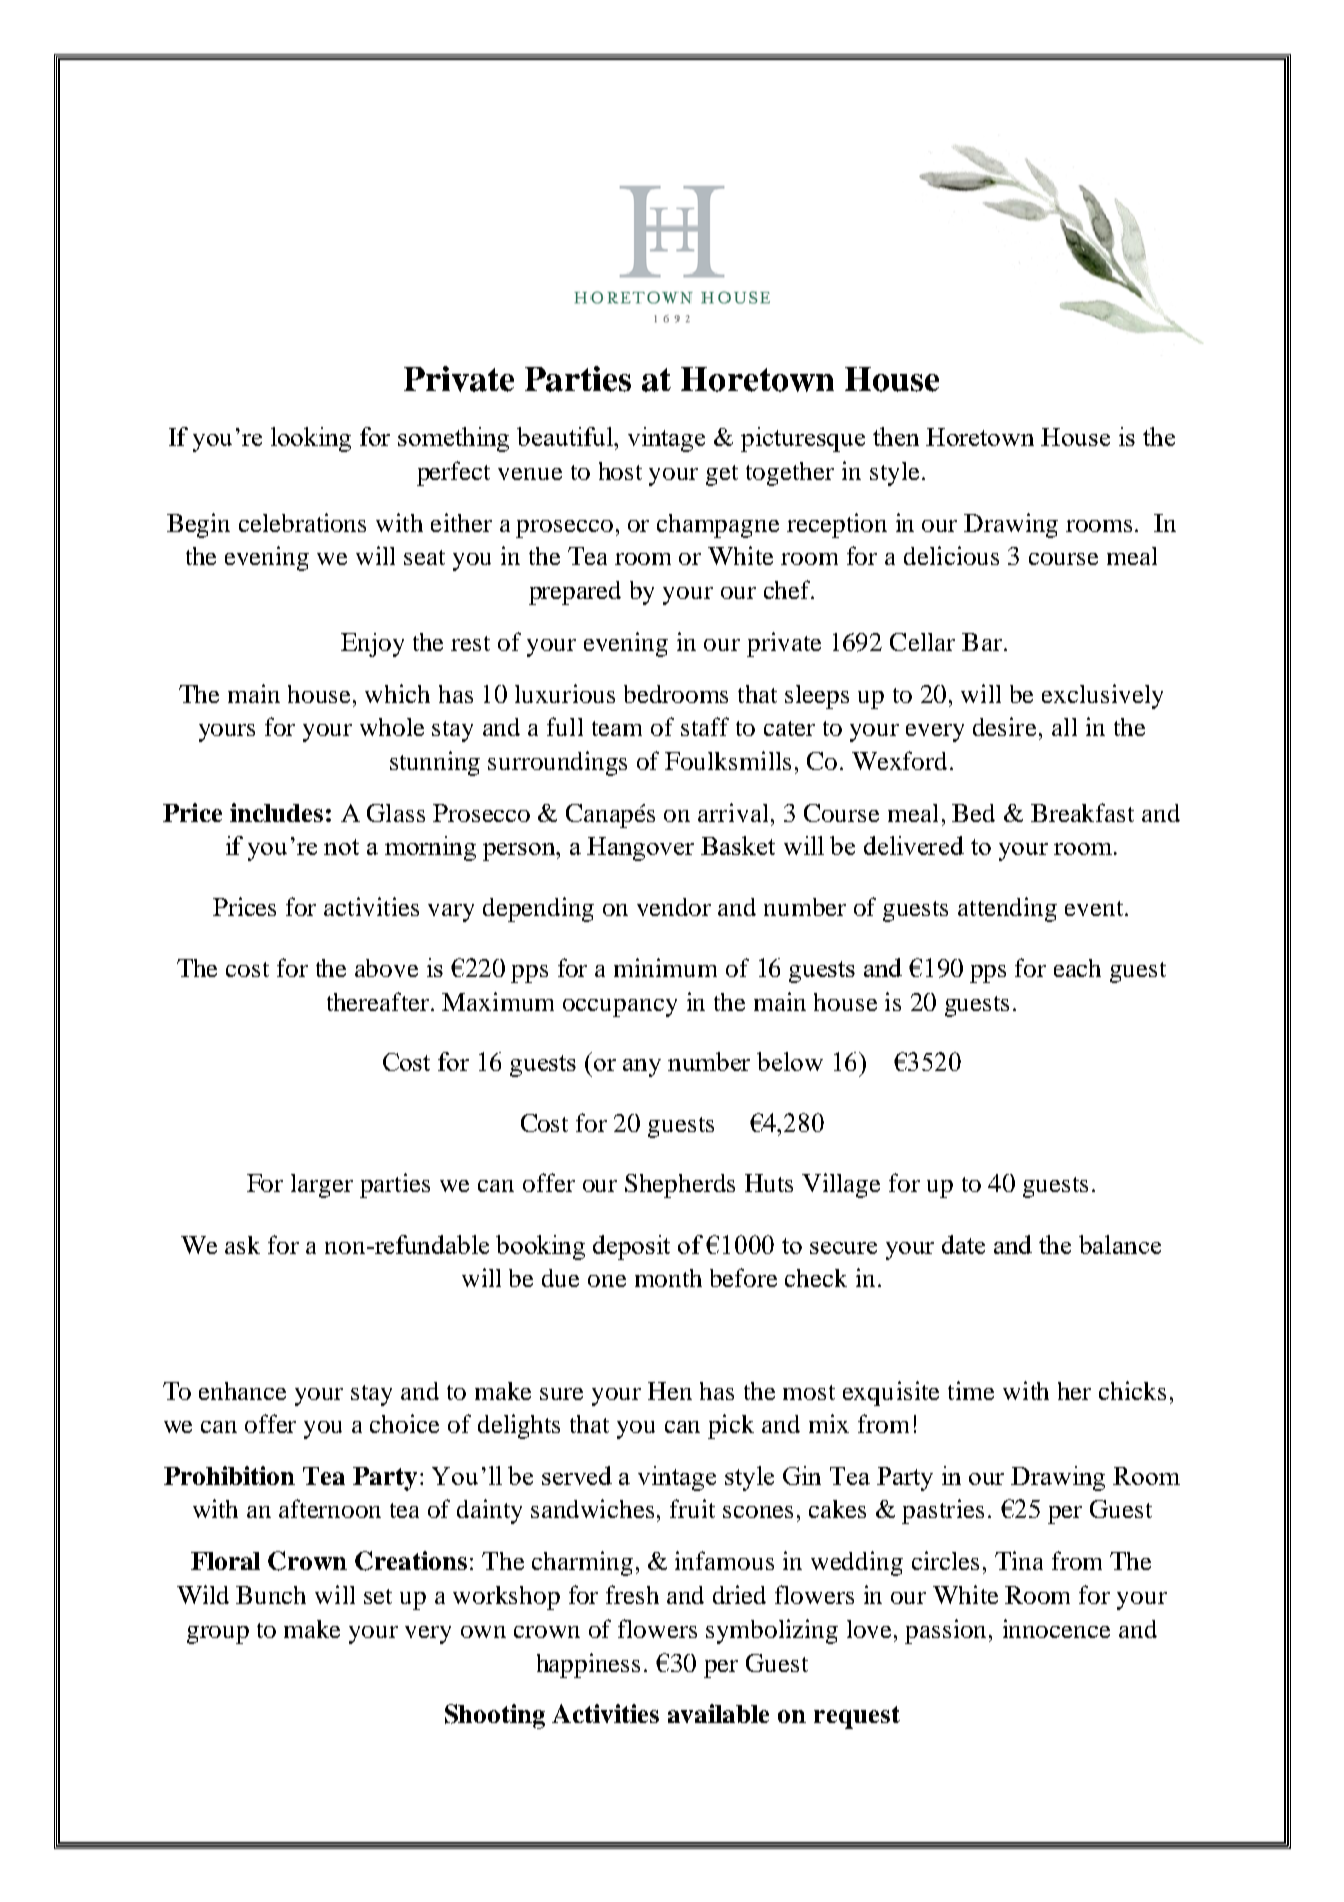 This screenshot has width=1344, height=1902. Describe the element at coordinates (731, 1426) in the screenshot. I see `pick` at that location.
